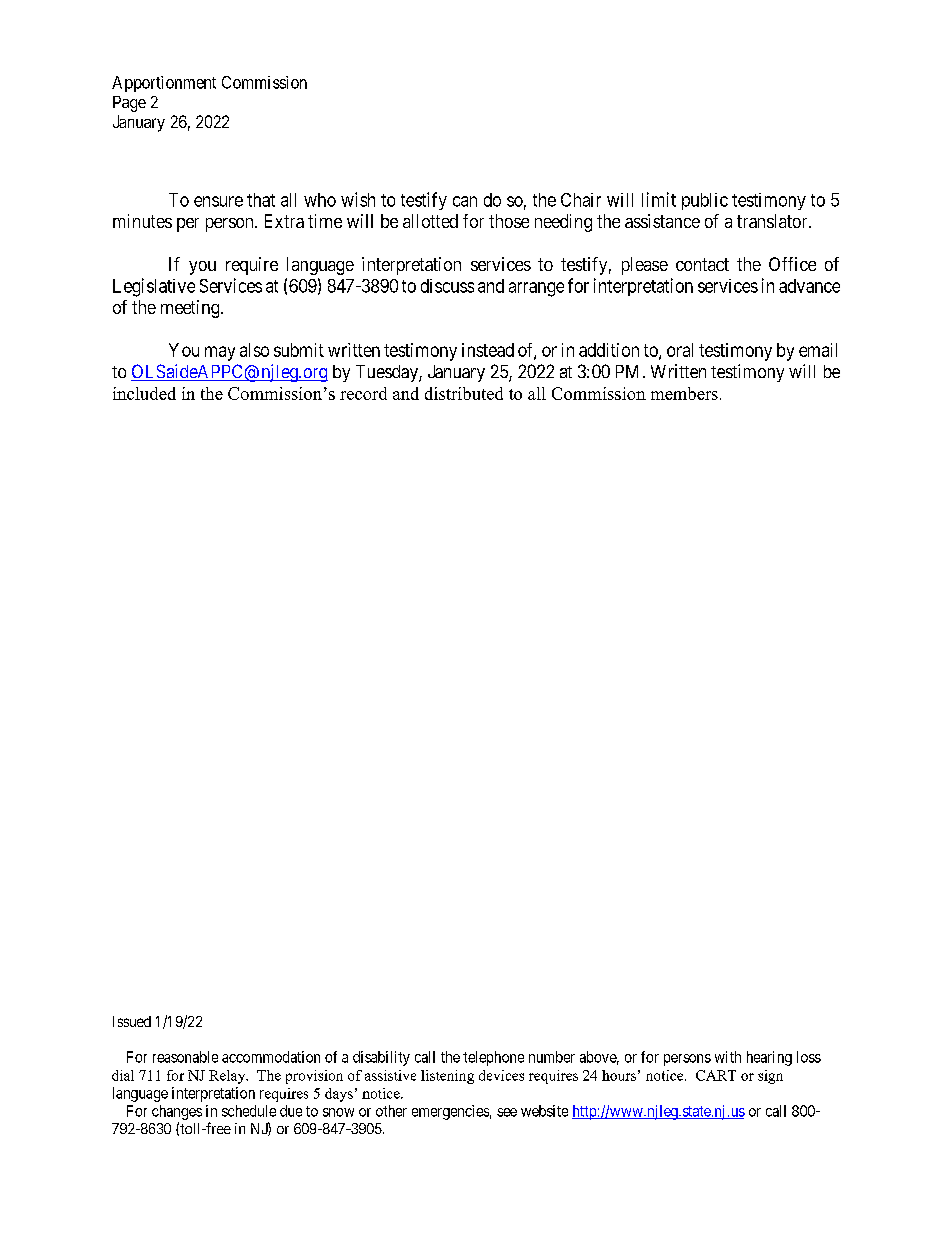 This screenshot has height=1233, width=952. I want to click on distributed, so click(464, 393).
